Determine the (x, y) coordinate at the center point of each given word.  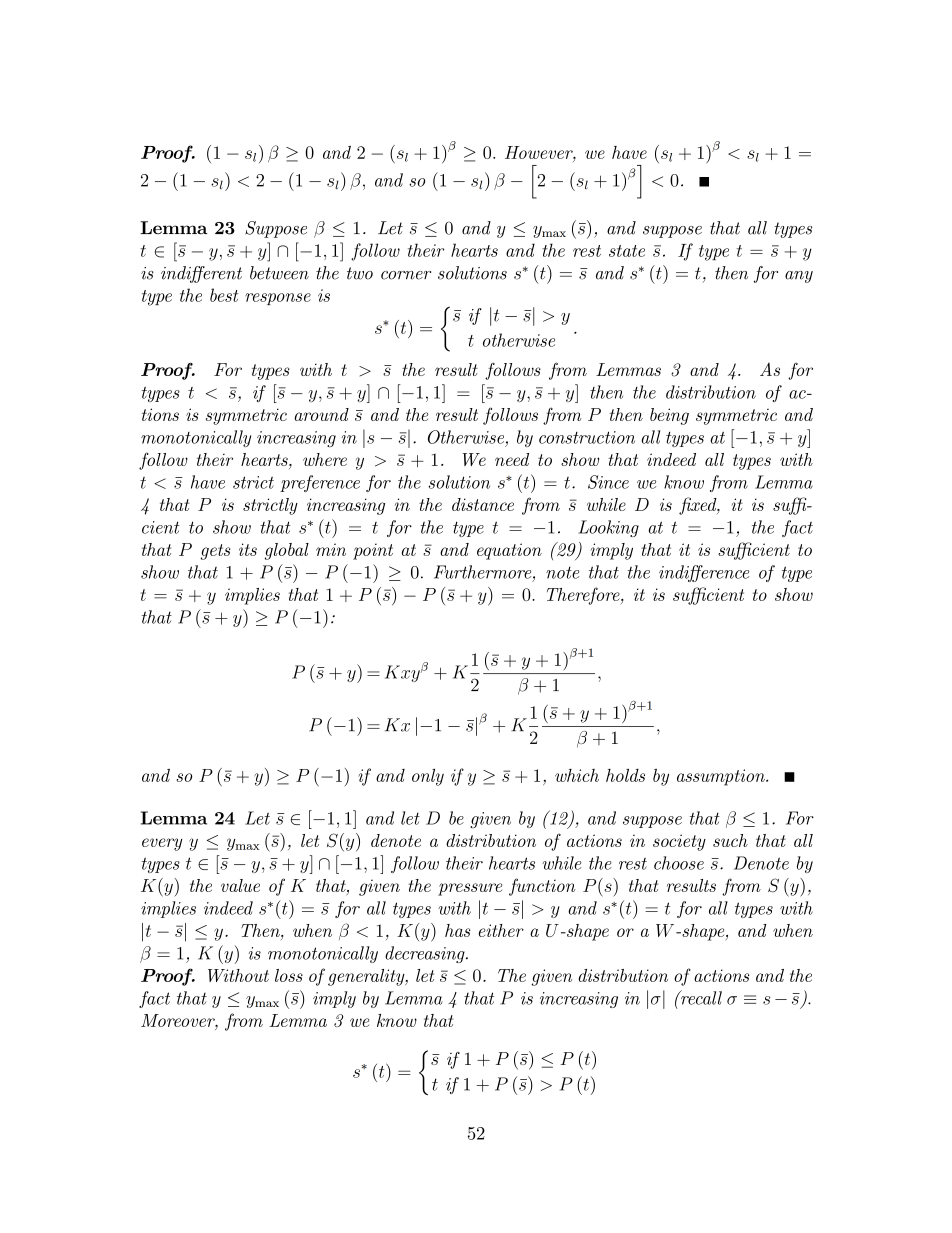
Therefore (584, 596)
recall (700, 997)
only (428, 777)
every (162, 844)
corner (406, 275)
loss (289, 975)
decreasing (426, 954)
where (325, 459)
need (512, 459)
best (224, 295)
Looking (608, 528)
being (669, 416)
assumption (722, 777)
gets (215, 552)
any (799, 277)
